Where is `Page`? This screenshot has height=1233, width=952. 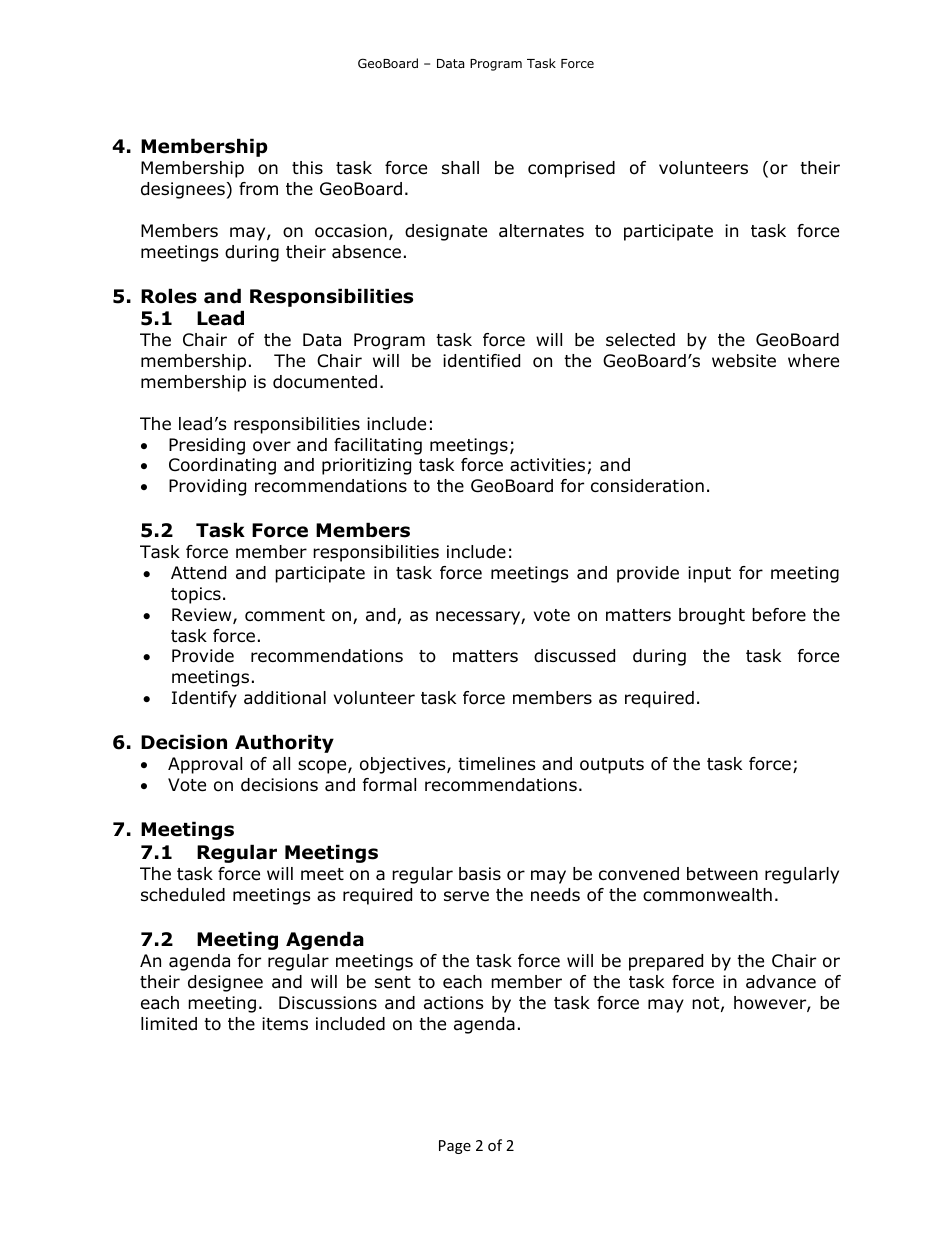 Page is located at coordinates (455, 1147).
